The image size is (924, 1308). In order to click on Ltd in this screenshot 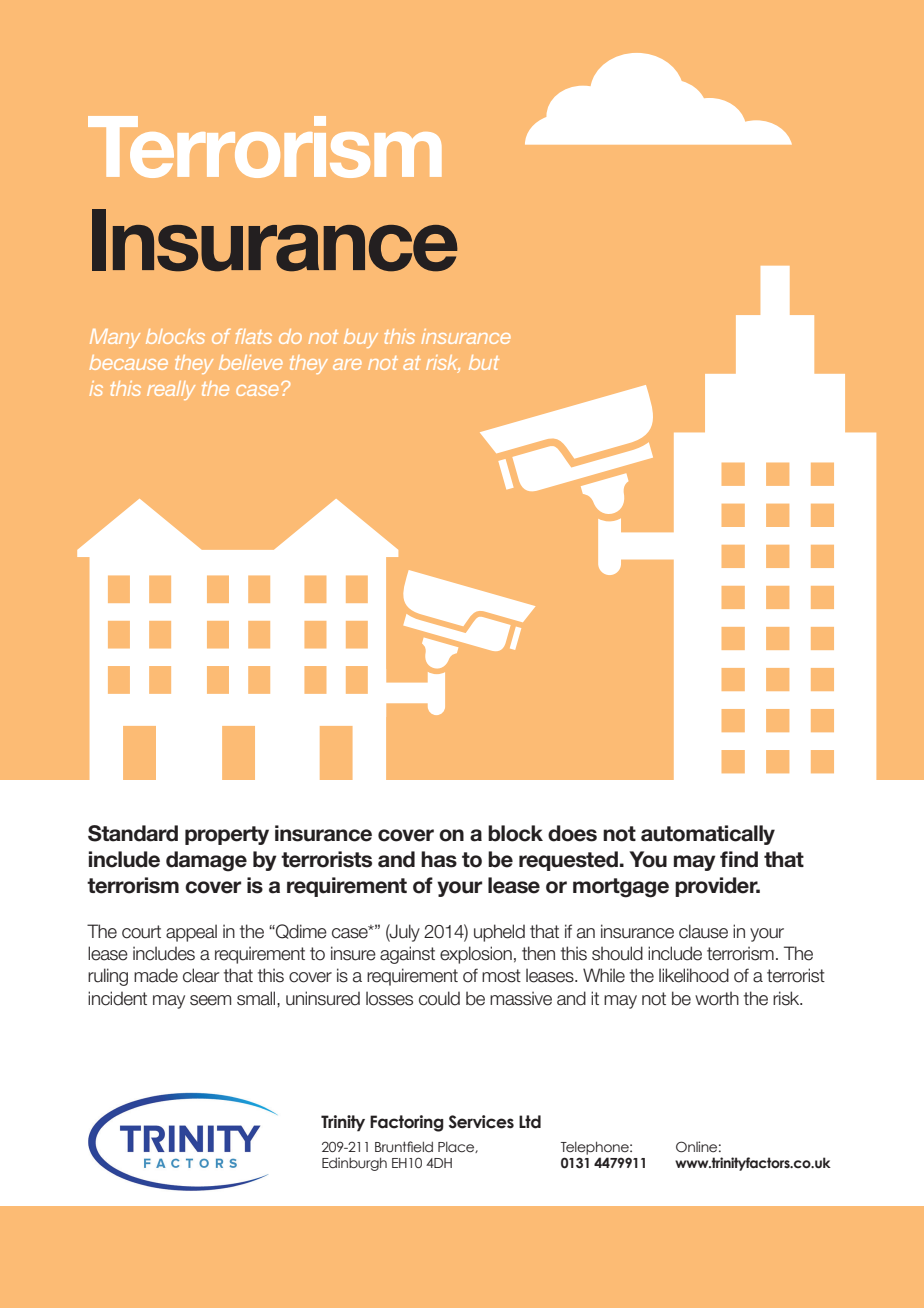, I will do `click(530, 1122)`.
